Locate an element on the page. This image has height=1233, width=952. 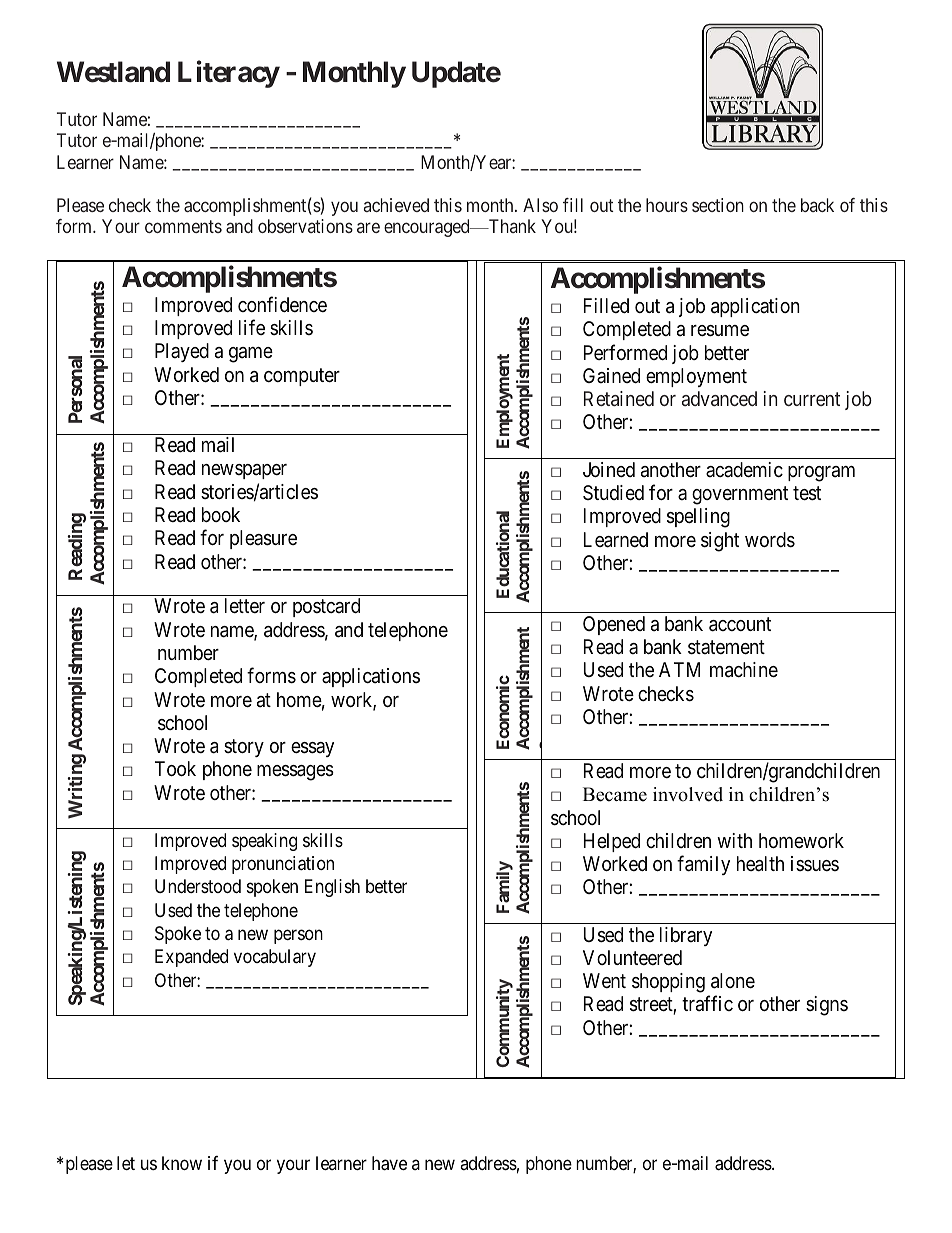
Retained is located at coordinates (619, 398).
